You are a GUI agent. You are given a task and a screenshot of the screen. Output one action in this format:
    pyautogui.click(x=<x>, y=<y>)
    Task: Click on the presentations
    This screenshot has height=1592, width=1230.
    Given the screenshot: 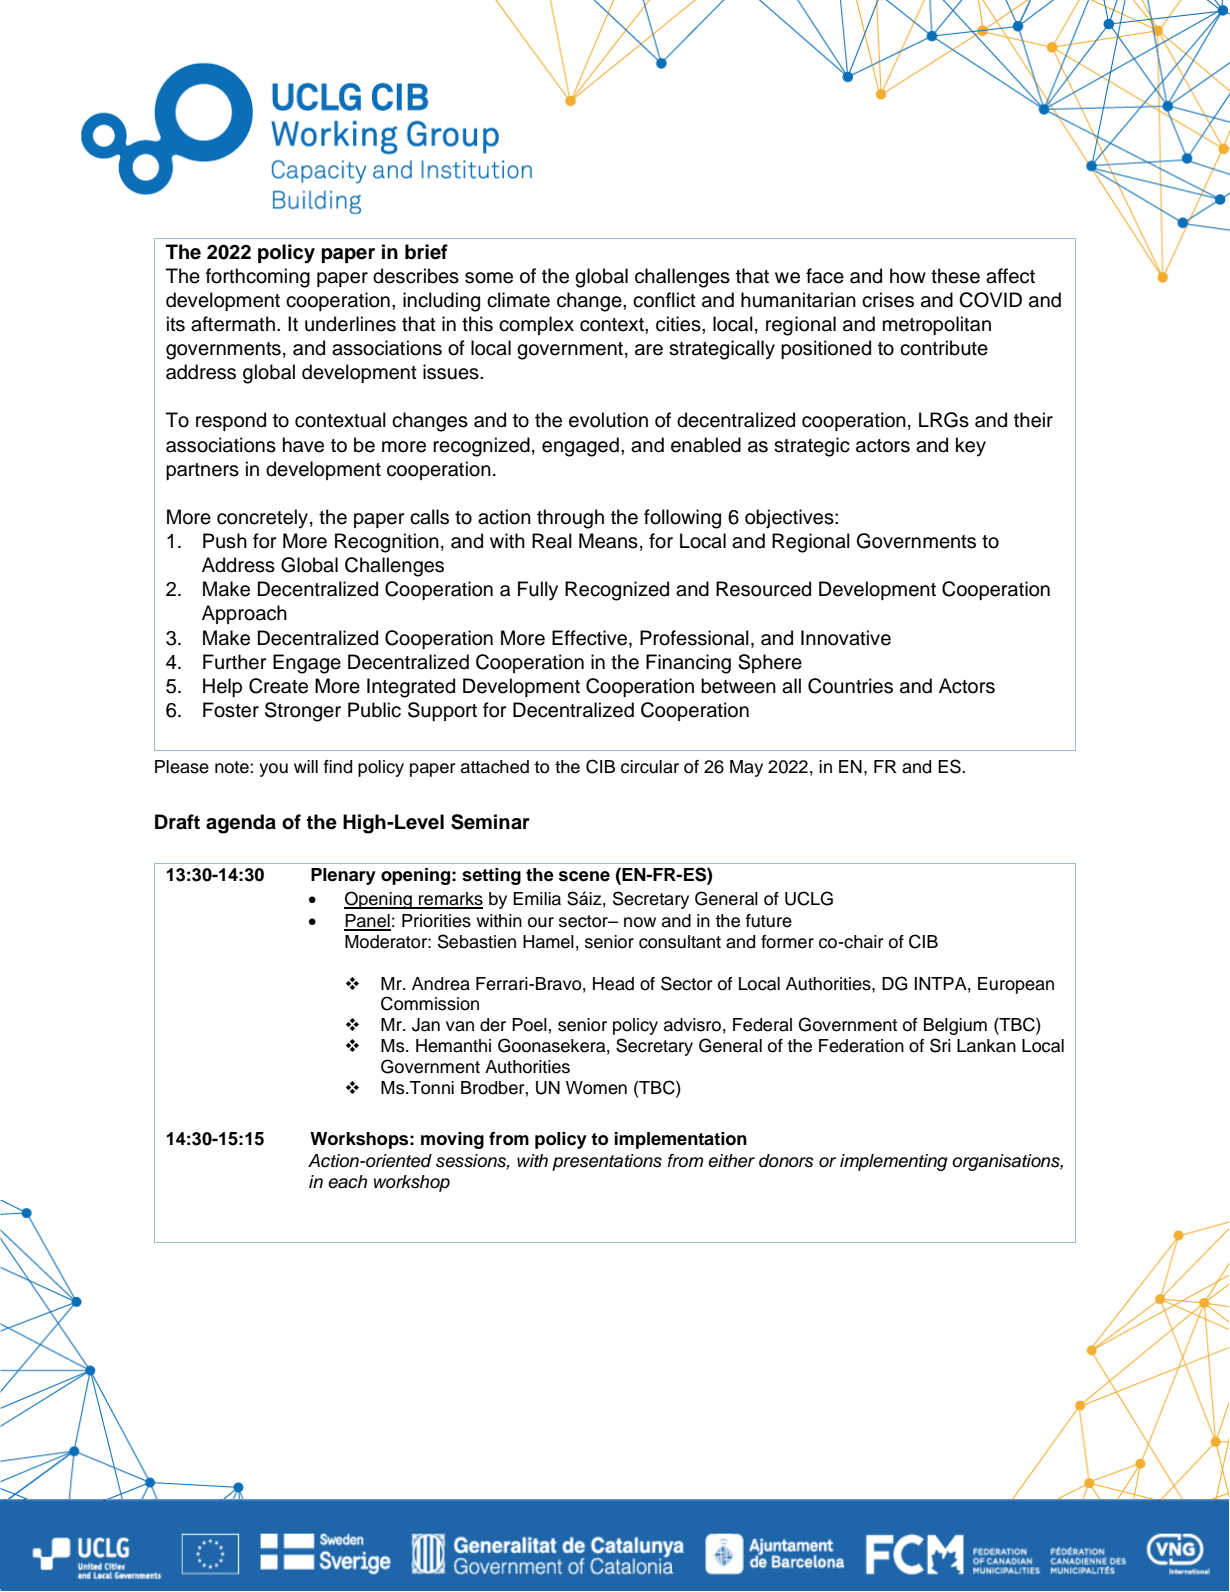 What is the action you would take?
    pyautogui.click(x=607, y=1162)
